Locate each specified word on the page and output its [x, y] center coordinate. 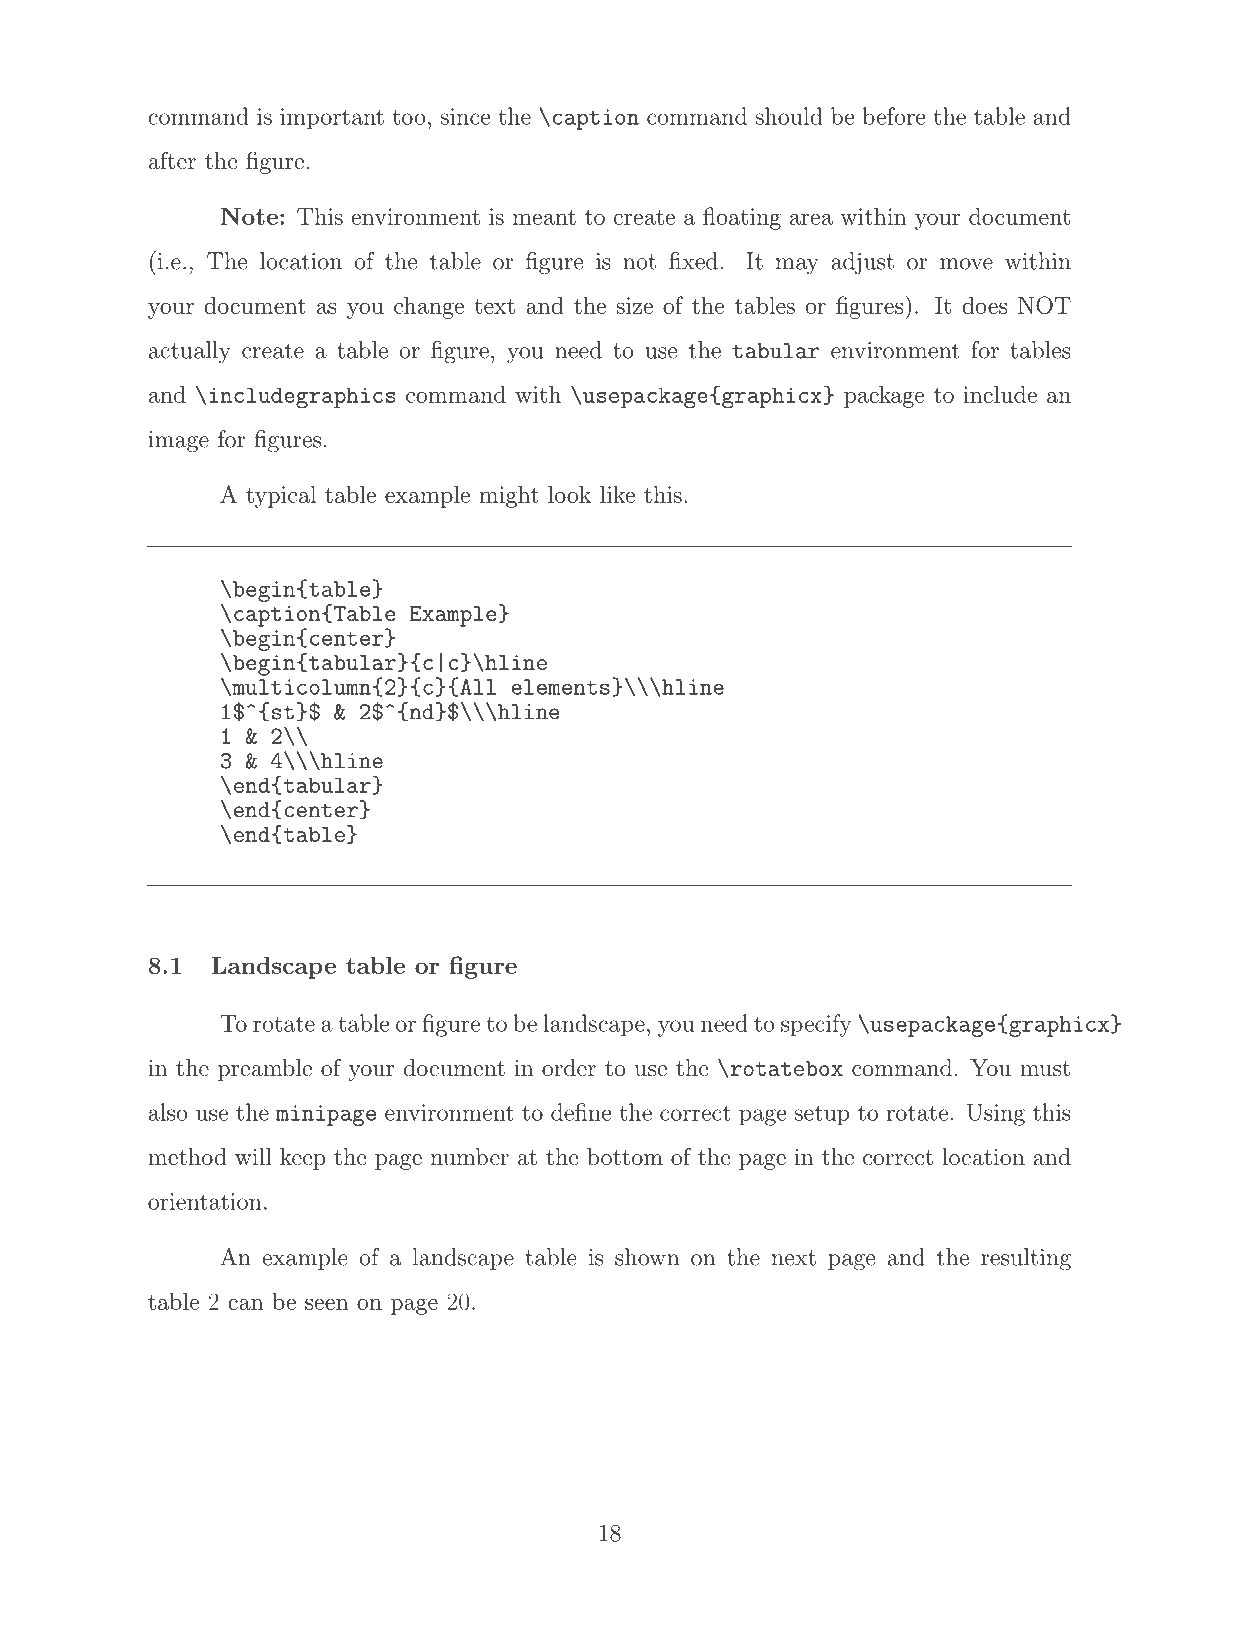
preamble [265, 1070]
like [617, 494]
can [246, 1304]
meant [544, 217]
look [569, 494]
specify [816, 1025]
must [1045, 1069]
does [984, 305]
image [178, 442]
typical [281, 496]
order [569, 1068]
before [894, 116]
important [332, 119]
